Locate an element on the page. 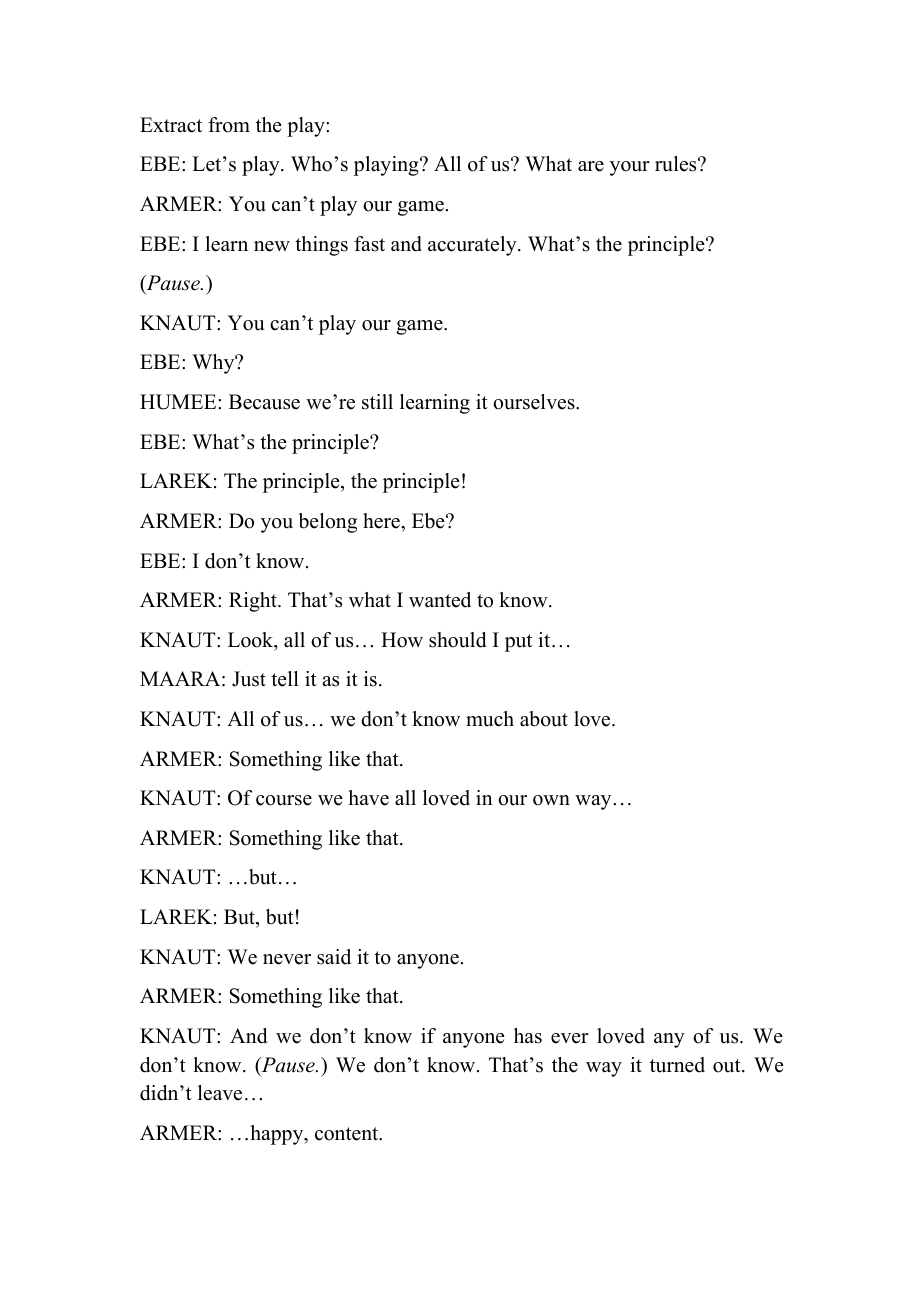 This document has height=1308, width=924. ourselves is located at coordinates (535, 402).
